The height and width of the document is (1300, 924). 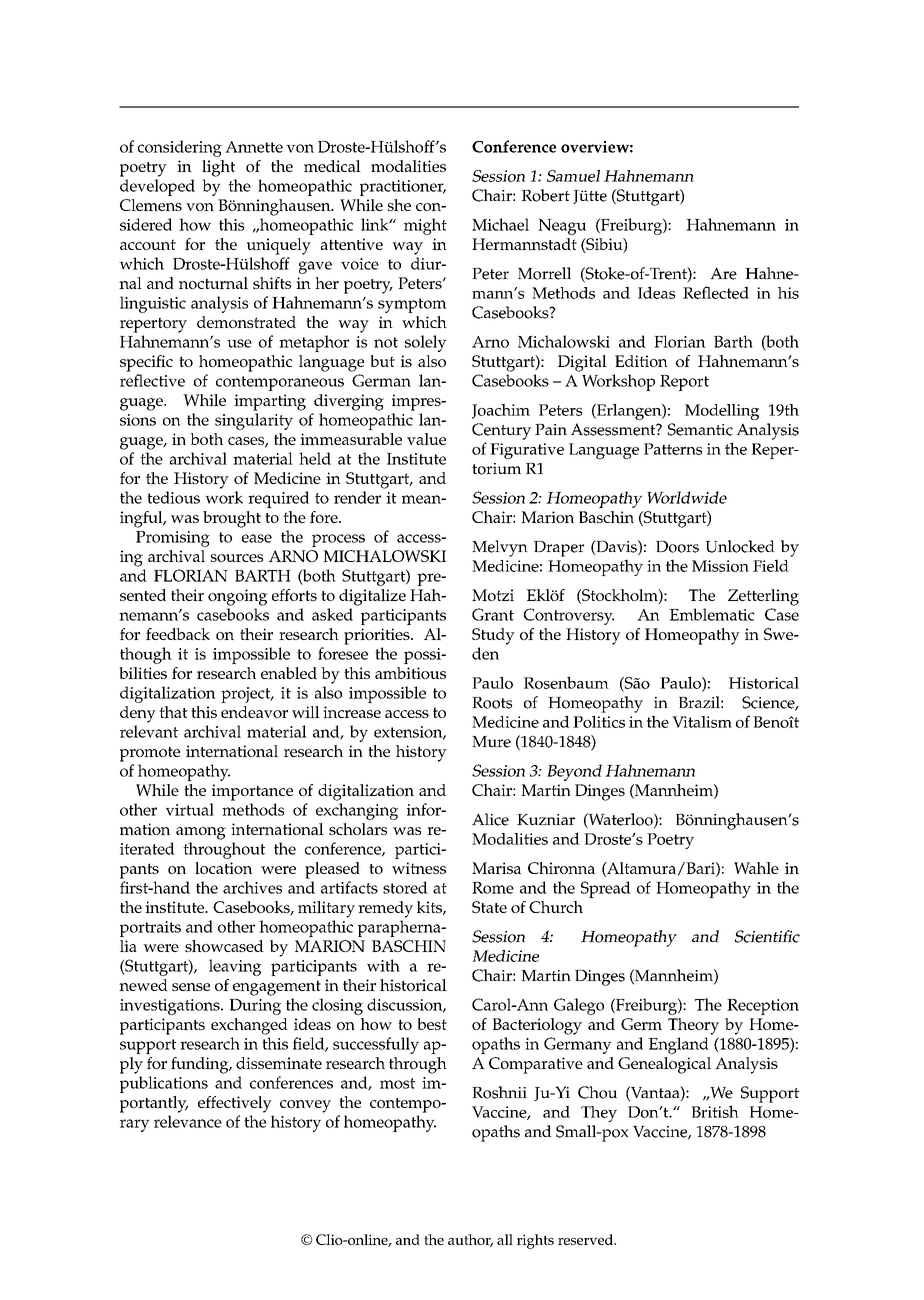 I want to click on Worldwide, so click(x=687, y=497).
